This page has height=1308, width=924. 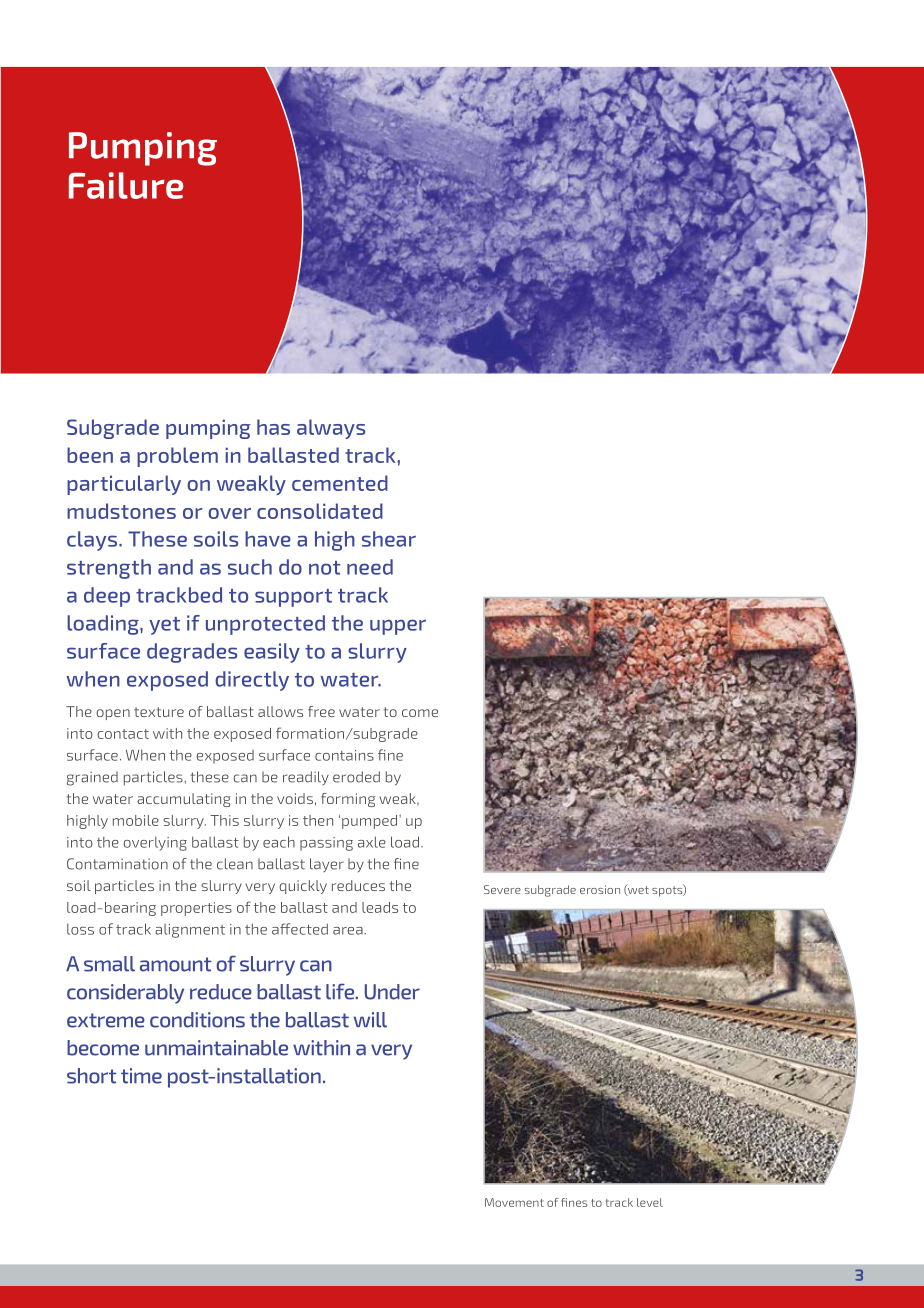 What do you see at coordinates (321, 711) in the page?
I see `free` at bounding box center [321, 711].
